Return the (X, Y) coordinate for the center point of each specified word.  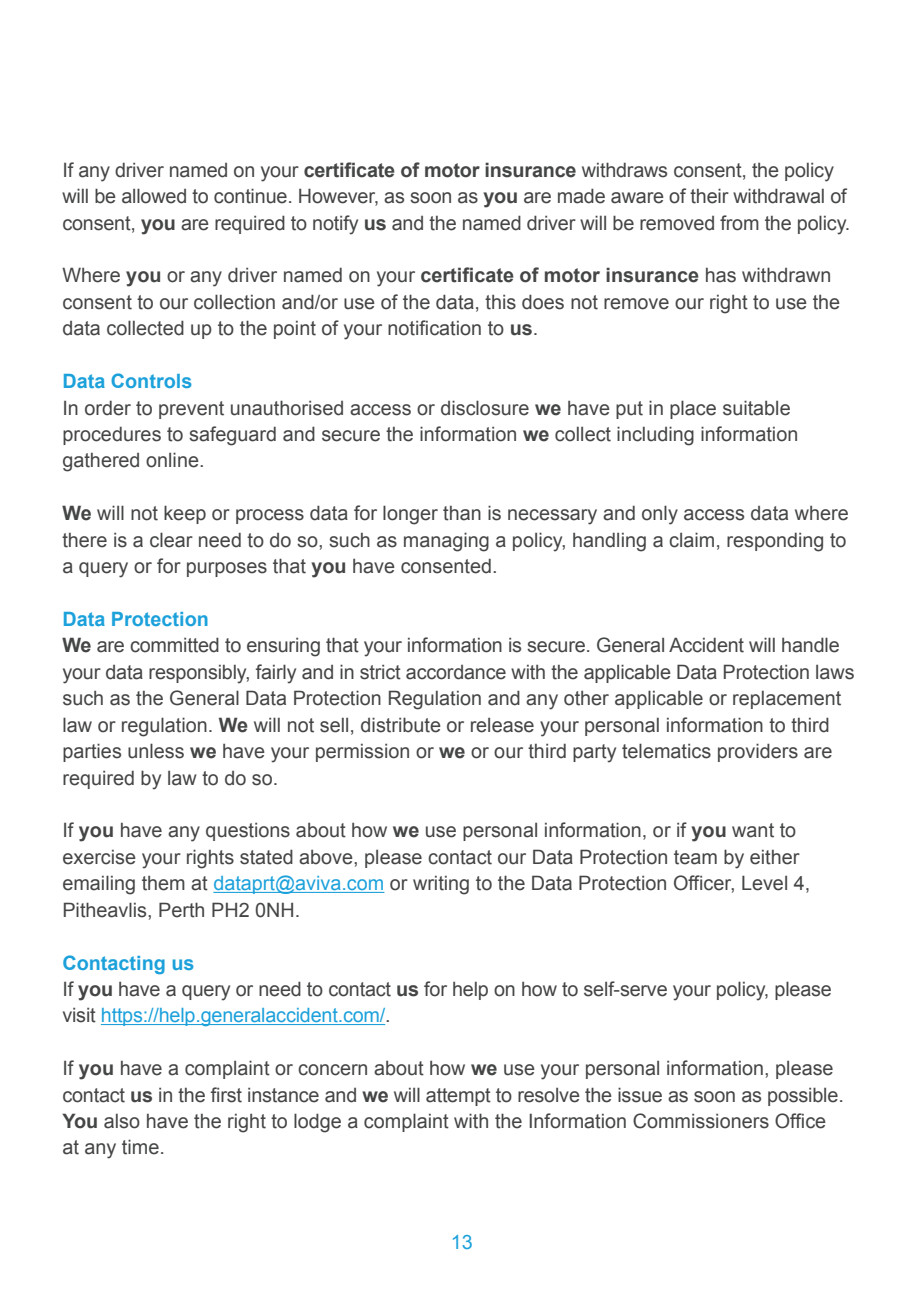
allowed (154, 196)
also (122, 1121)
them (163, 883)
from (739, 223)
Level (764, 883)
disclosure (485, 408)
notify (335, 225)
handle (810, 645)
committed (174, 645)
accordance (456, 672)
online (173, 460)
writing (441, 885)
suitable (756, 408)
